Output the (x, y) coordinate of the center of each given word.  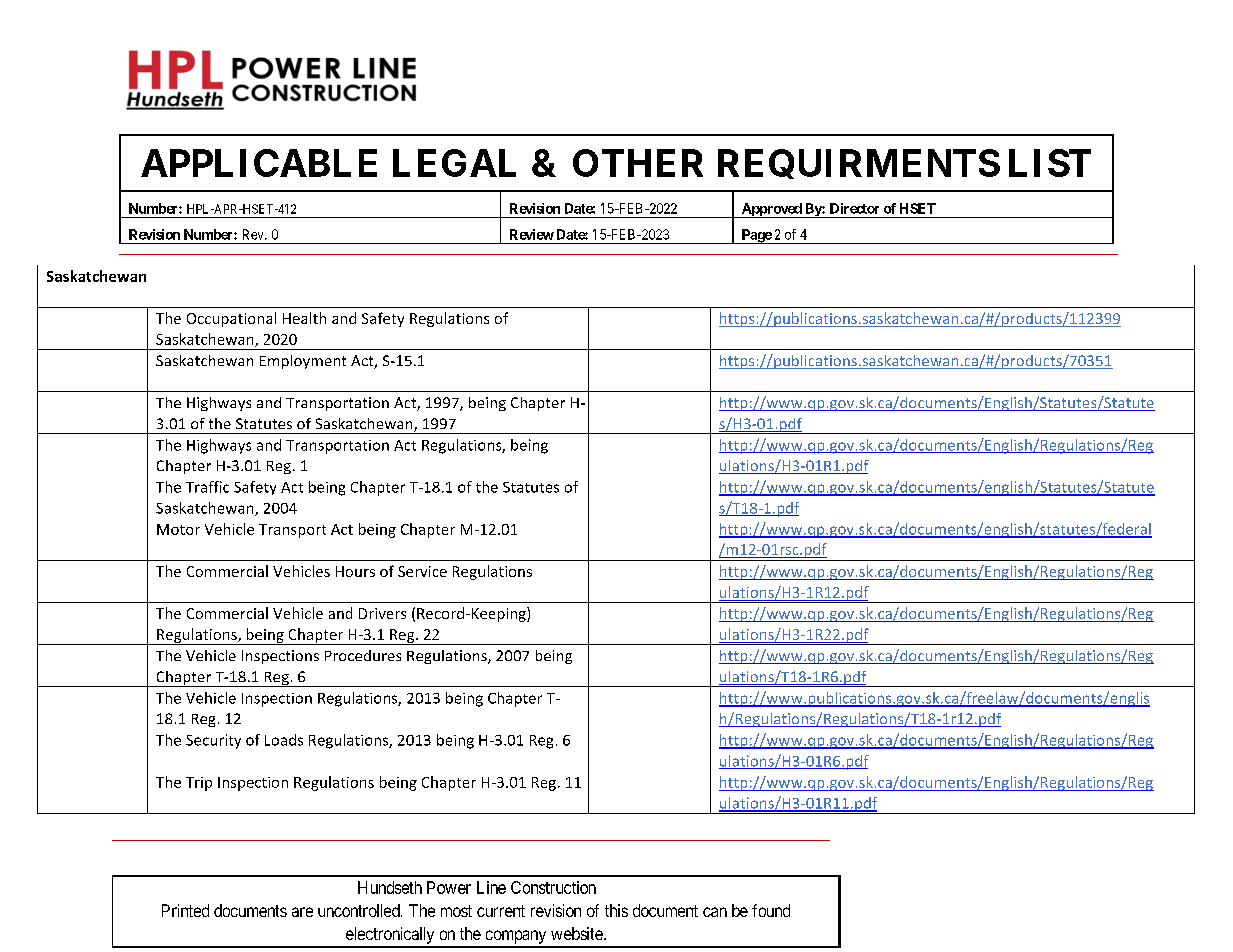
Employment (303, 362)
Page (756, 236)
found (771, 910)
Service (422, 571)
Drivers (382, 613)
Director (854, 208)
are (302, 912)
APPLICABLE (259, 163)
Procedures (363, 655)
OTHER (638, 163)
